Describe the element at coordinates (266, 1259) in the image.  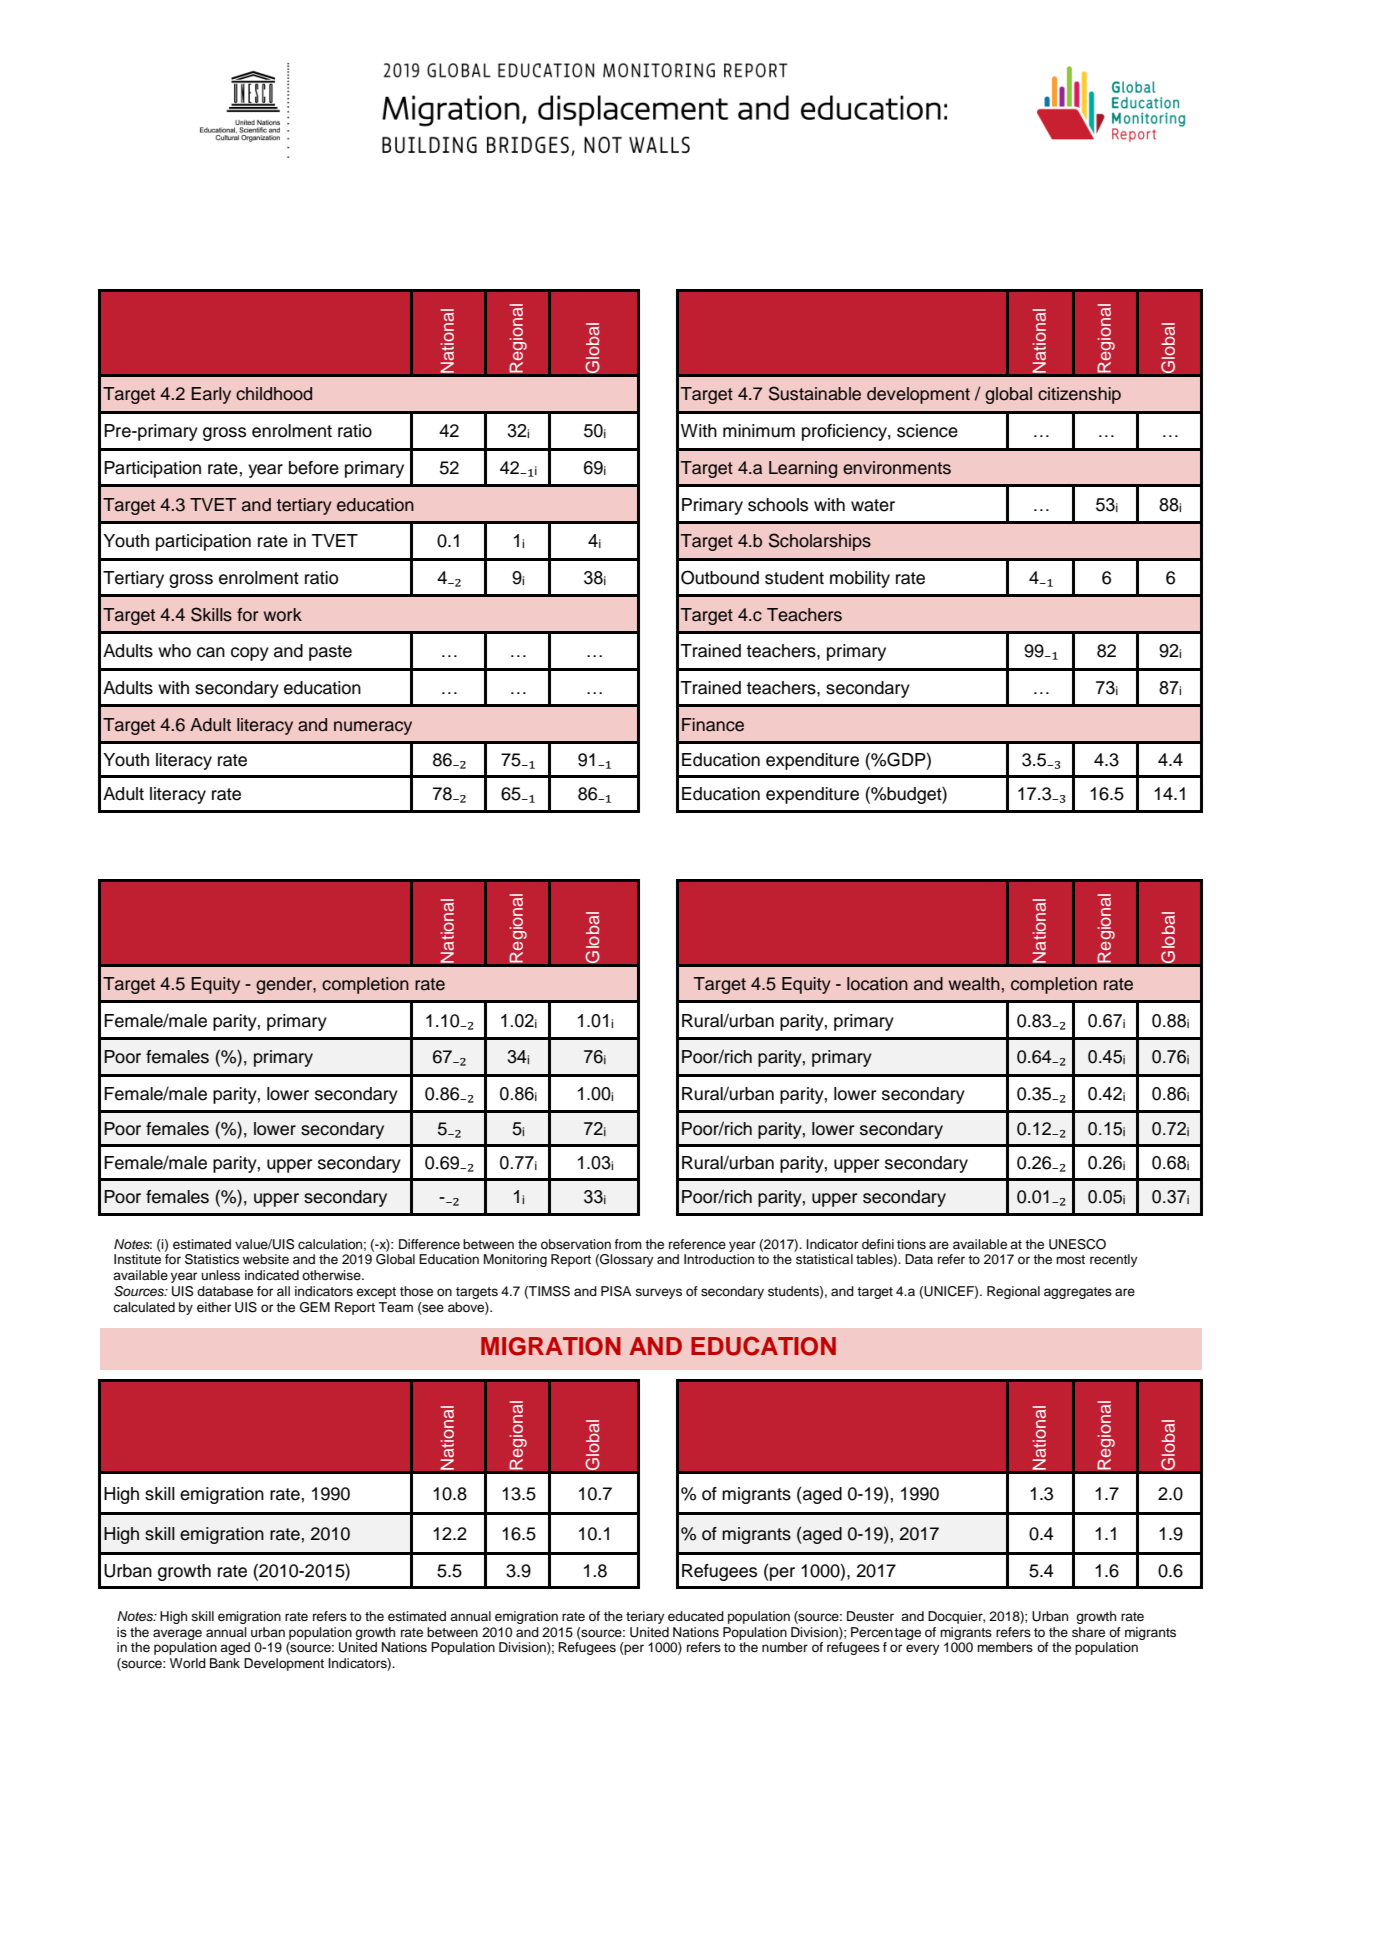
I see `website` at that location.
